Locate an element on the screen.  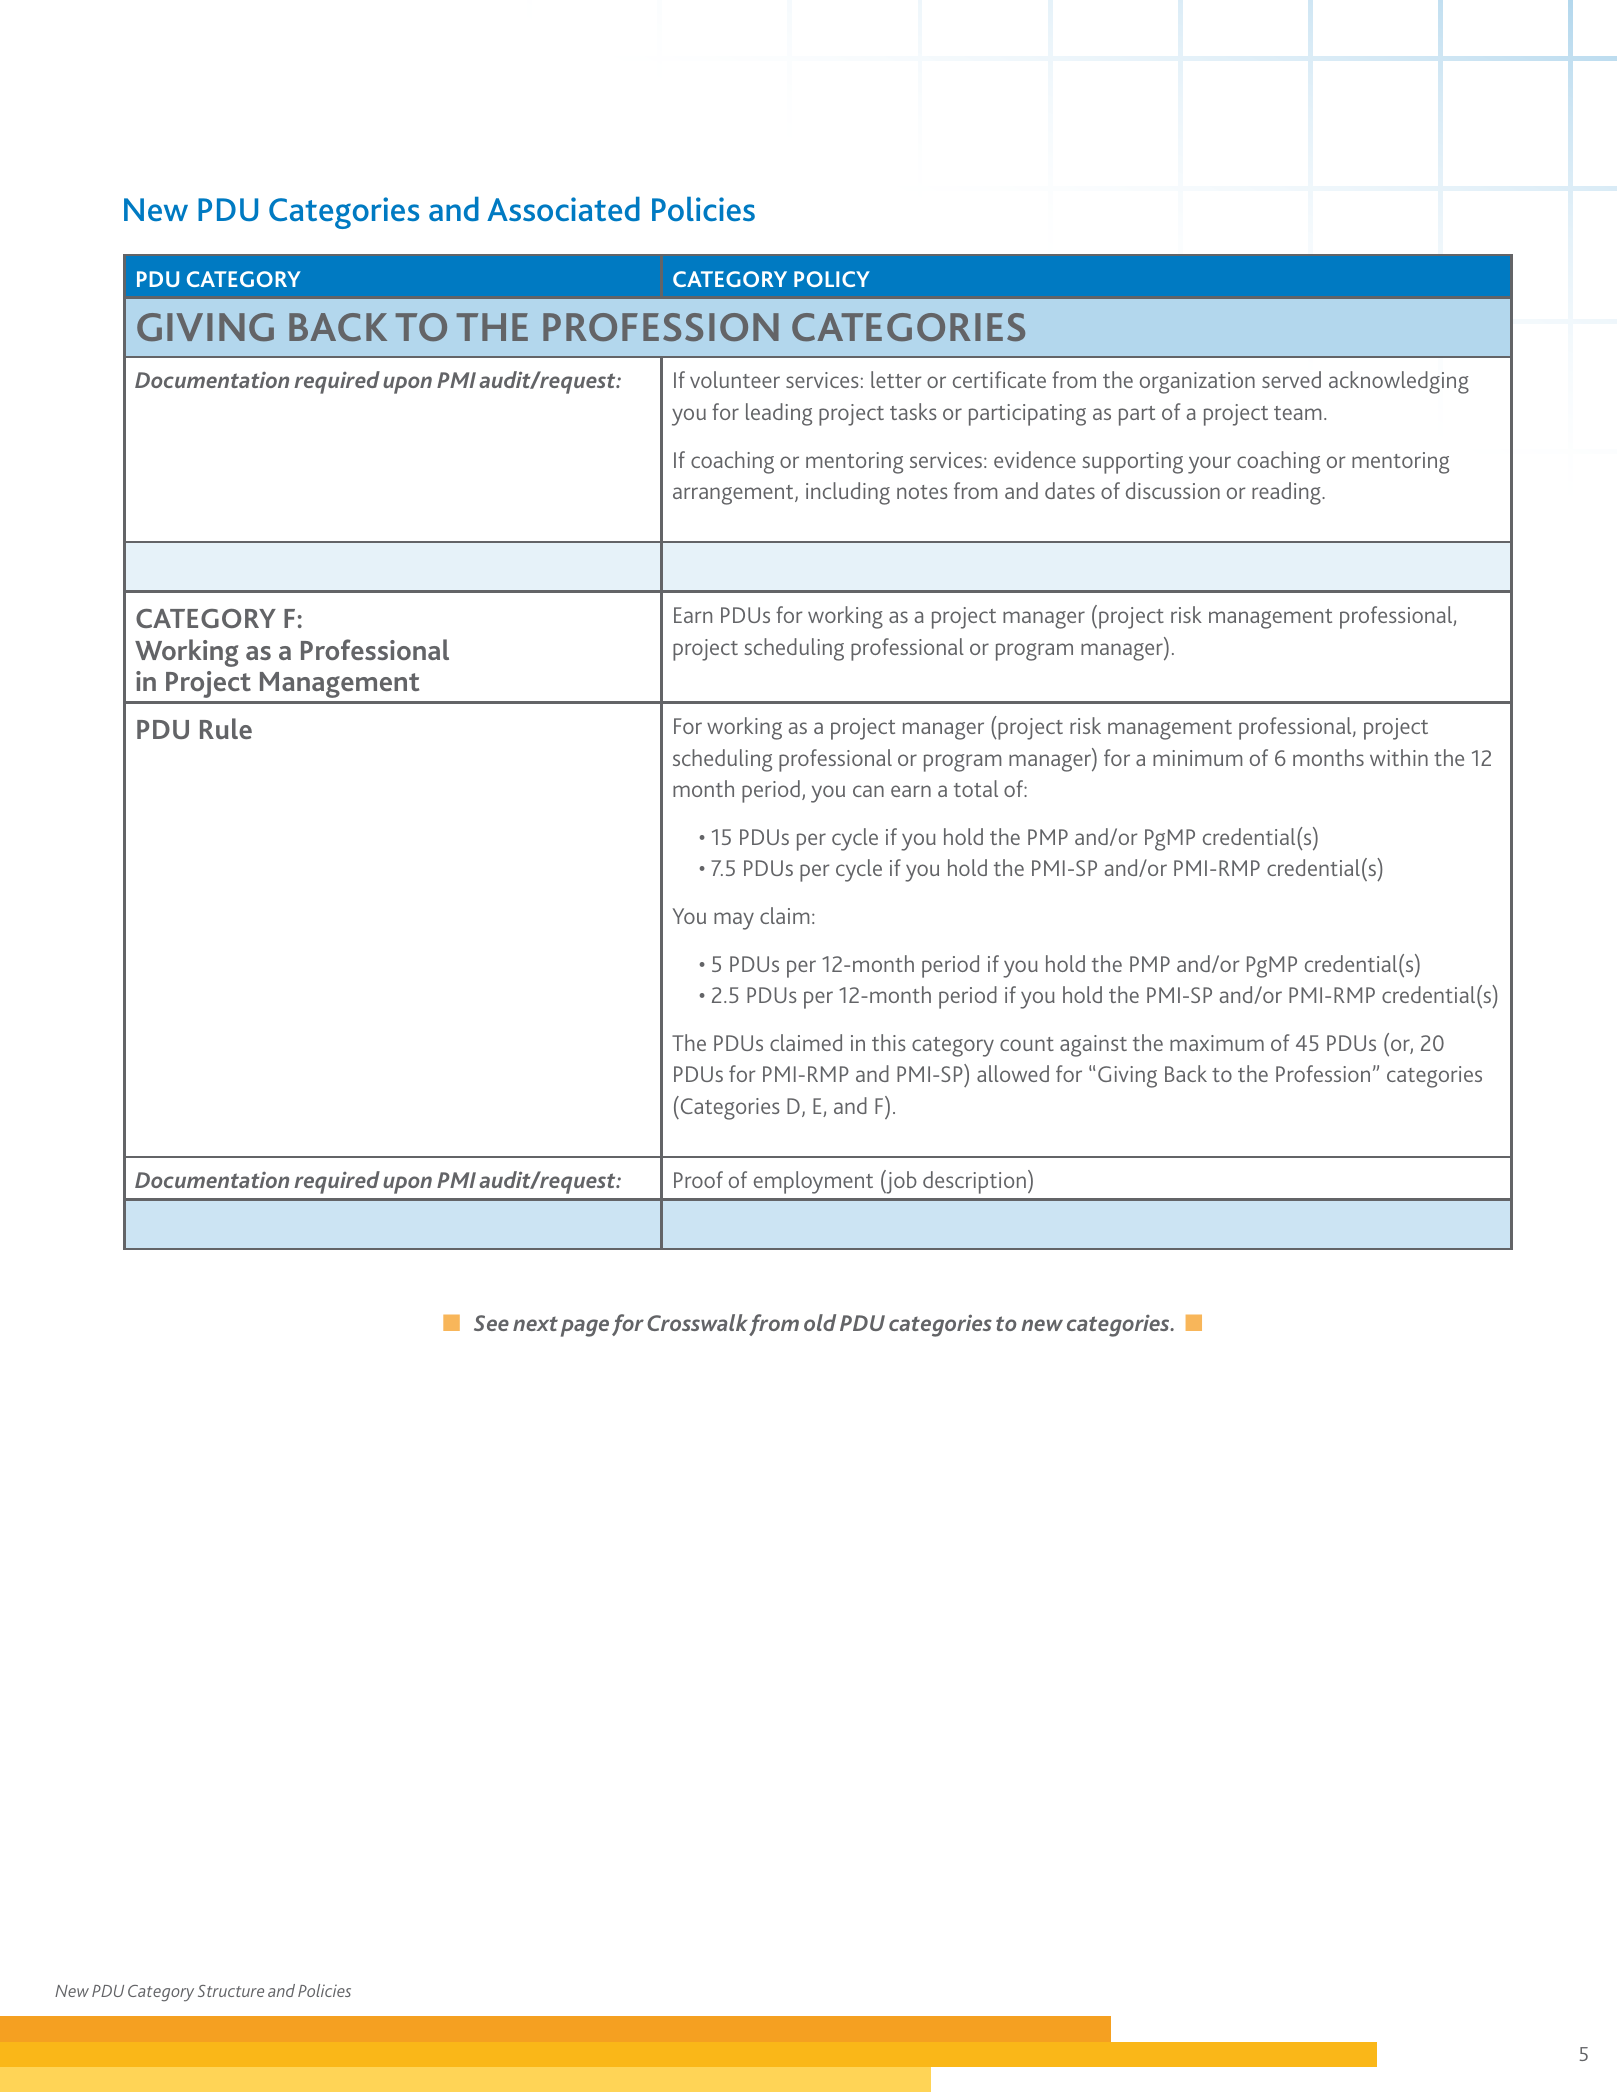
Structure is located at coordinates (231, 1991).
